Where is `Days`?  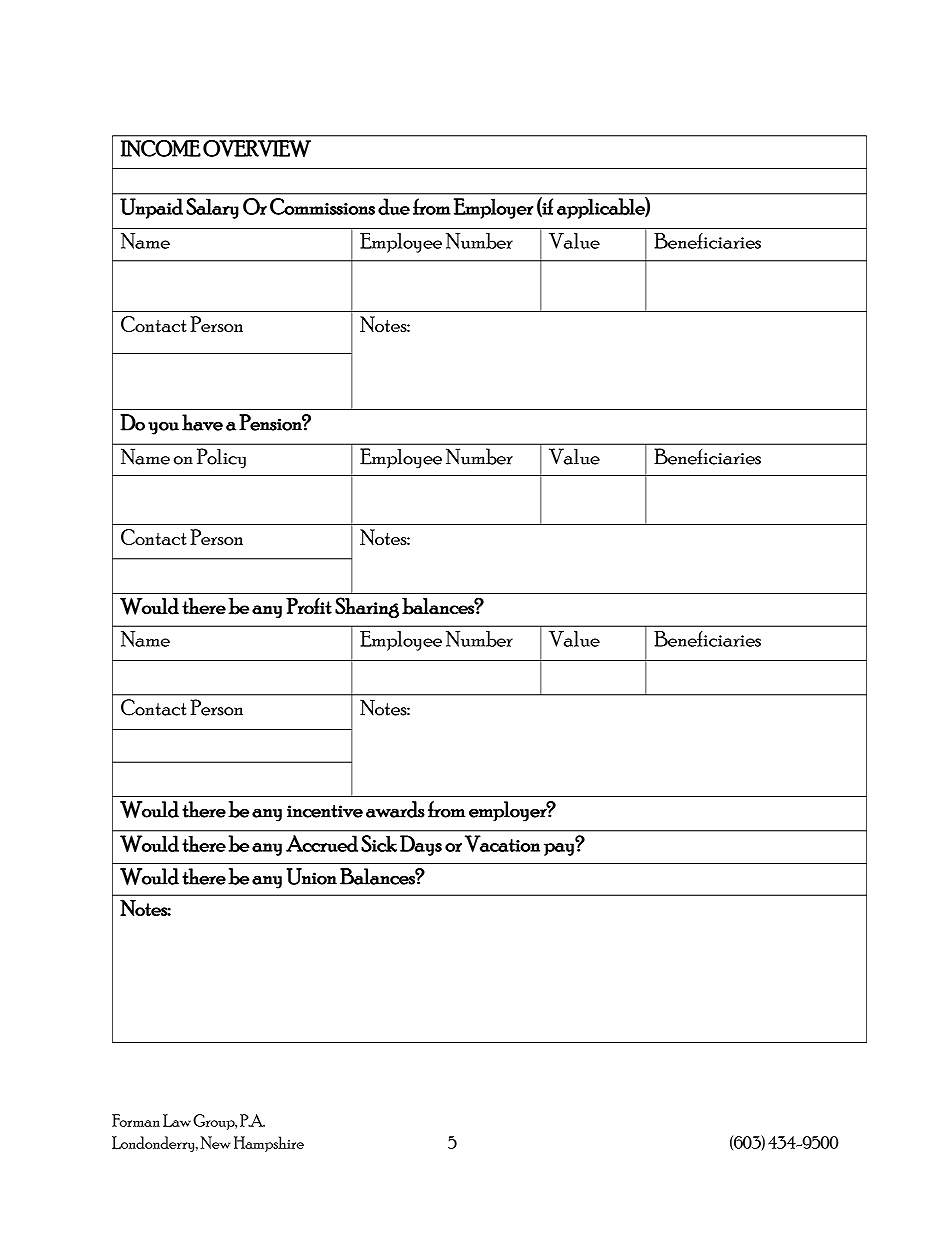
Days is located at coordinates (421, 845).
